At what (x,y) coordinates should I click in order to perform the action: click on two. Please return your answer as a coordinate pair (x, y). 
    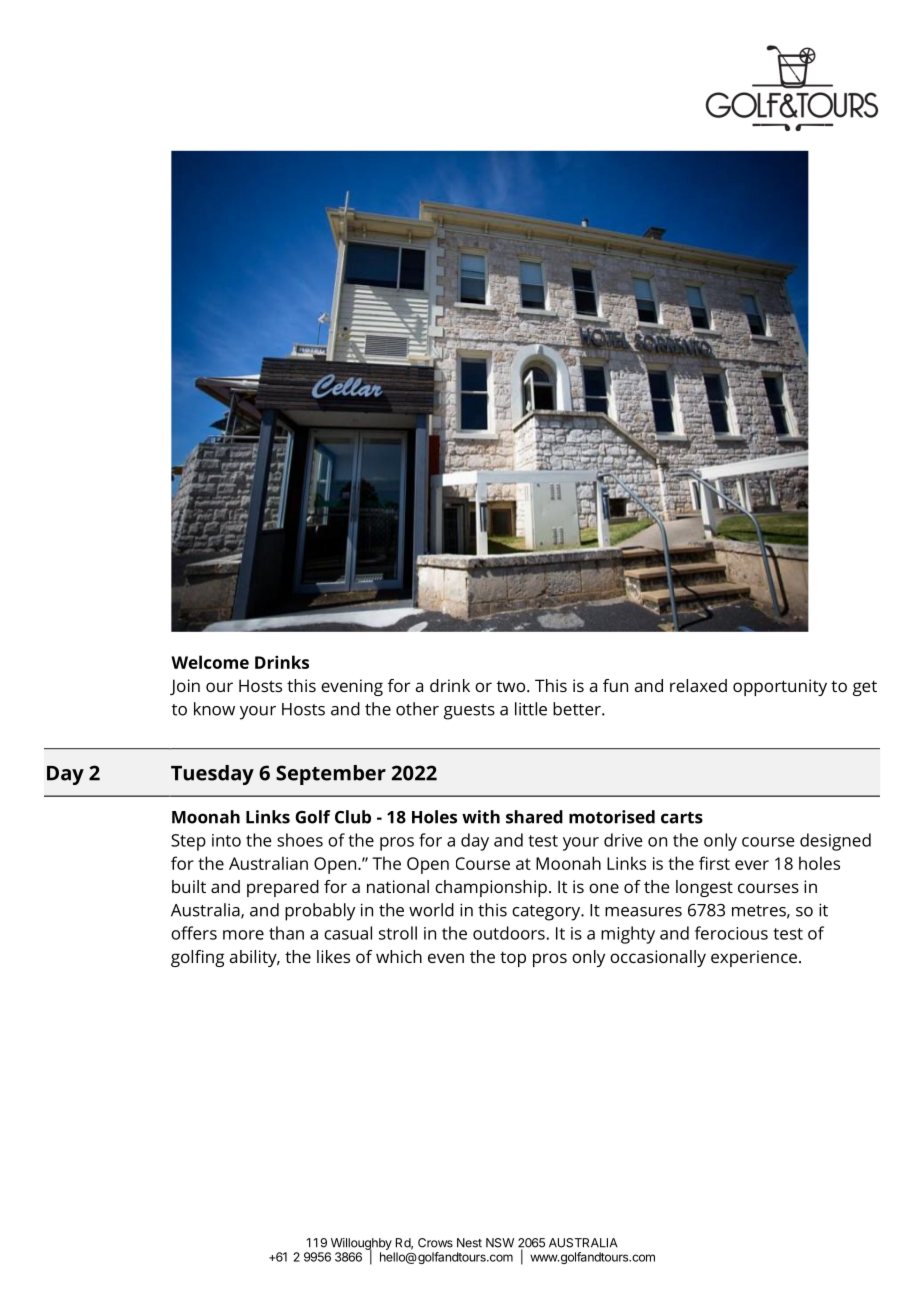
    Looking at the image, I should click on (512, 686).
